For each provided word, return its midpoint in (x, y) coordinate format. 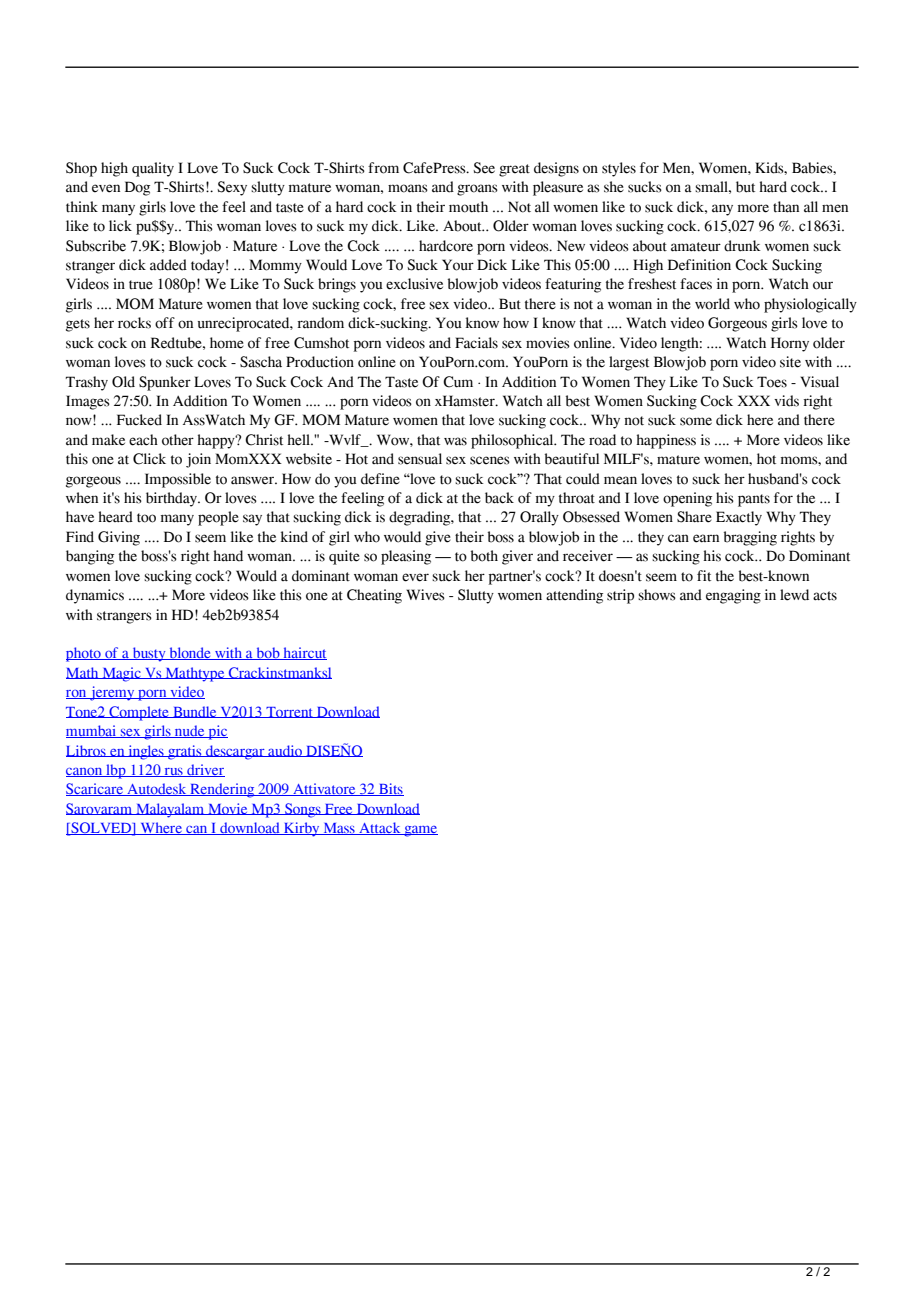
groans (477, 190)
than (786, 207)
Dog (137, 188)
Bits (390, 789)
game (420, 831)
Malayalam (170, 810)
